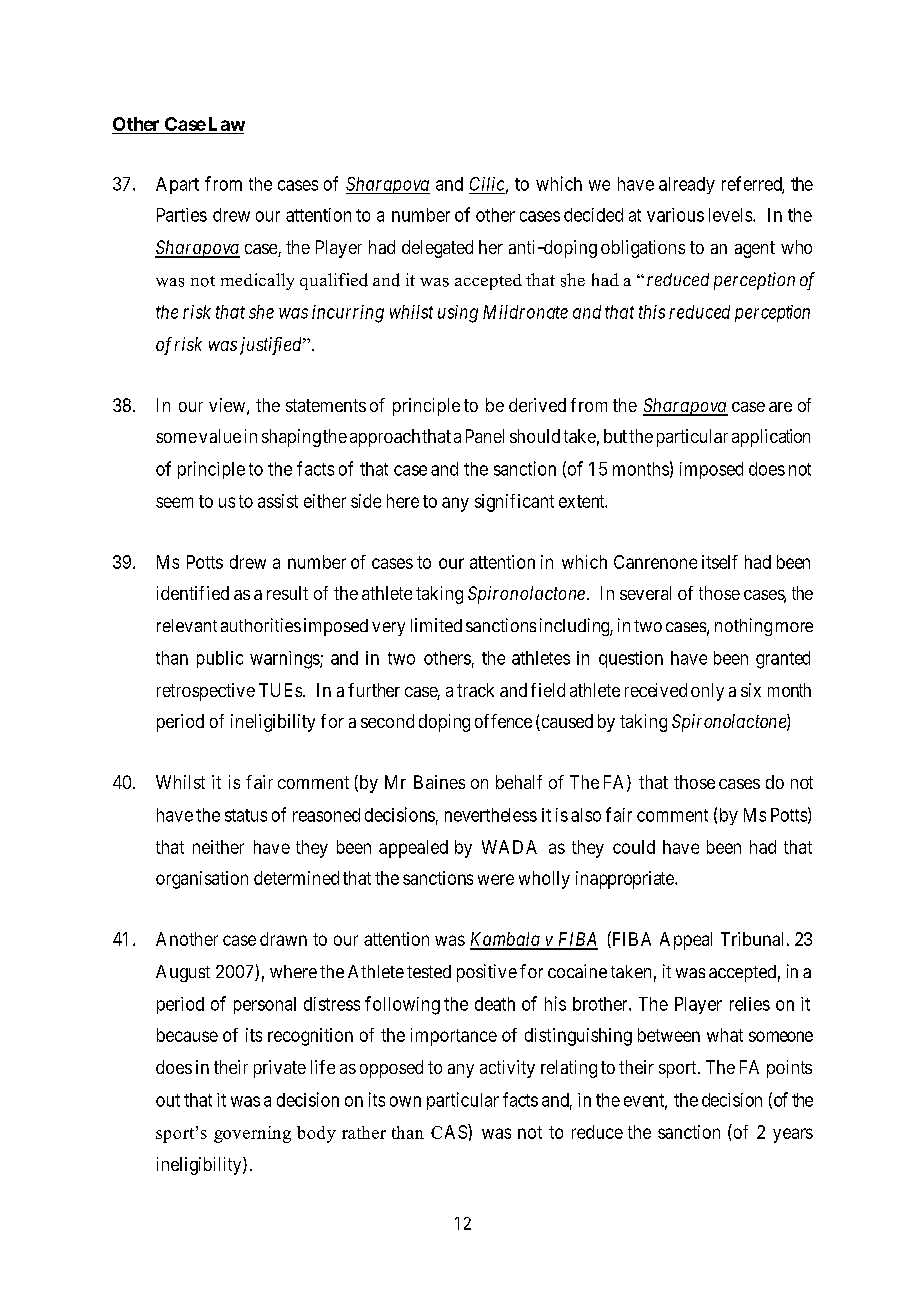  Describe the element at coordinates (771, 438) in the document. I see `application` at that location.
